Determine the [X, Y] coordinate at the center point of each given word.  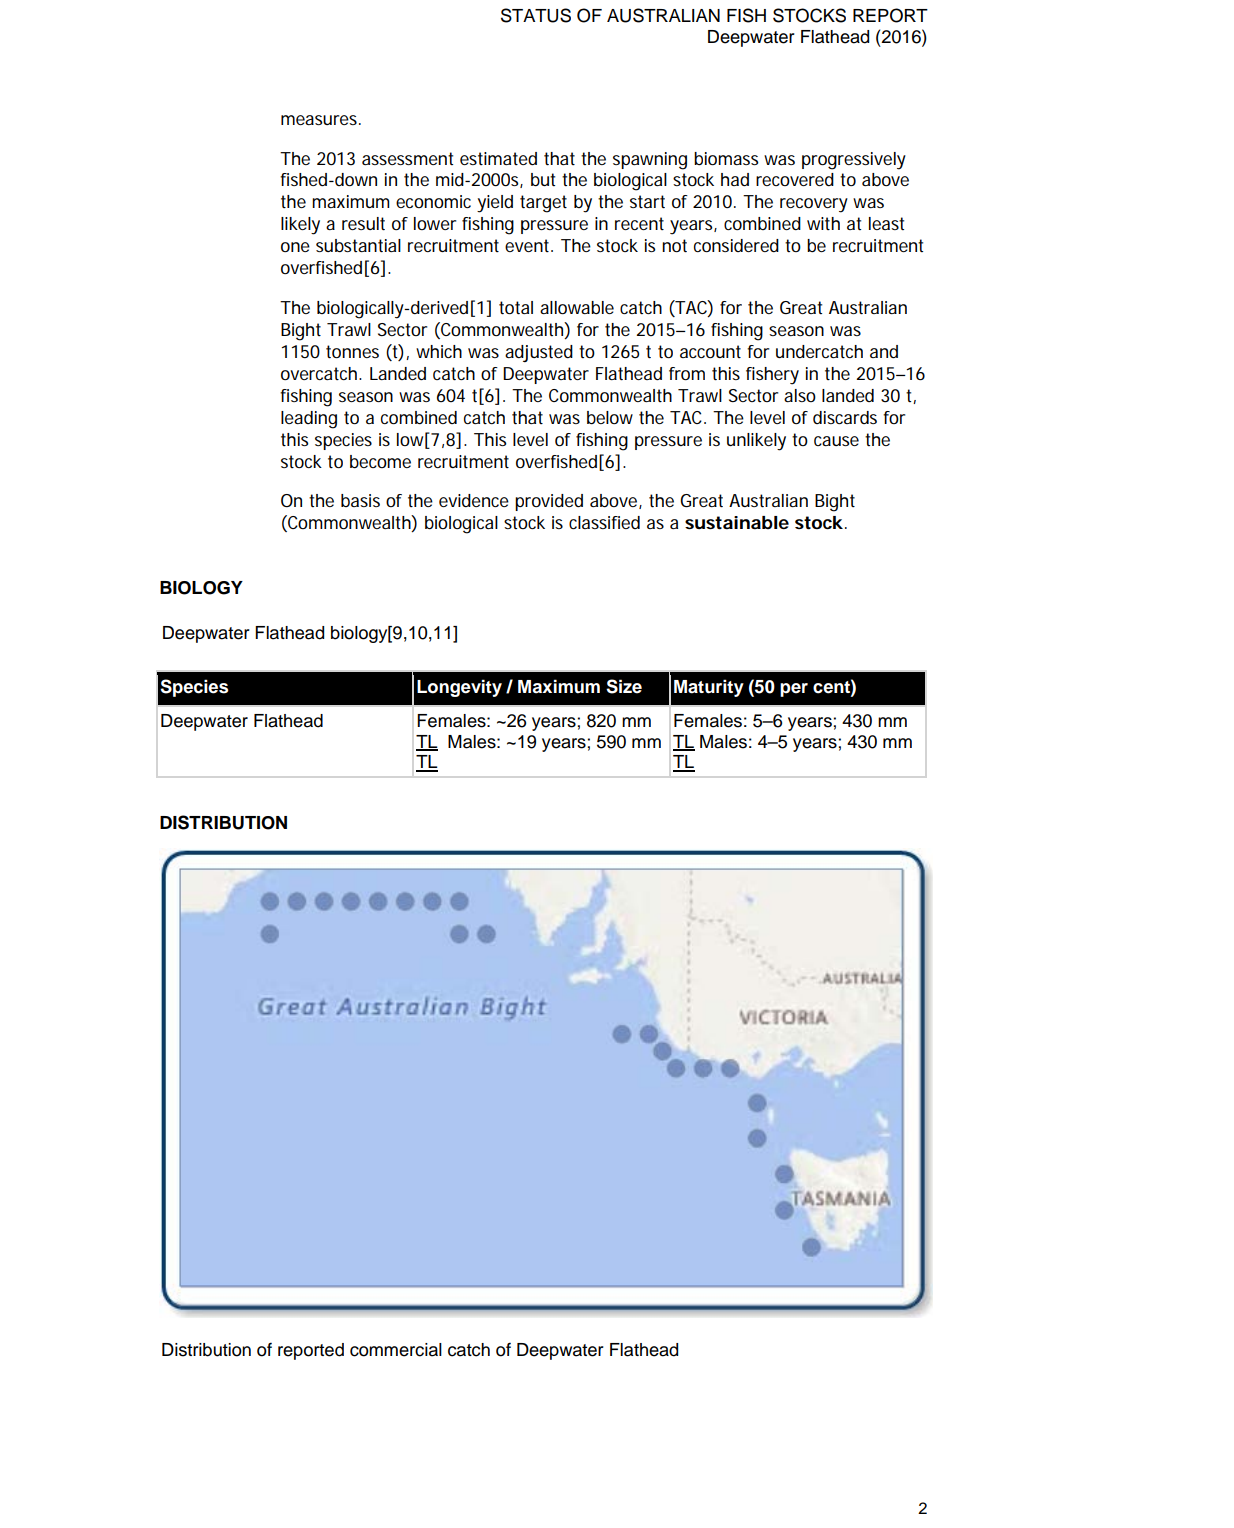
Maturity [709, 688]
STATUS [536, 15]
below [610, 418]
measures [320, 120]
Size [624, 686]
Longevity [459, 688]
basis [360, 500]
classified [604, 522]
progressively [854, 161]
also [800, 395]
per [794, 690]
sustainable [737, 523]
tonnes [352, 352]
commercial [396, 1350]
